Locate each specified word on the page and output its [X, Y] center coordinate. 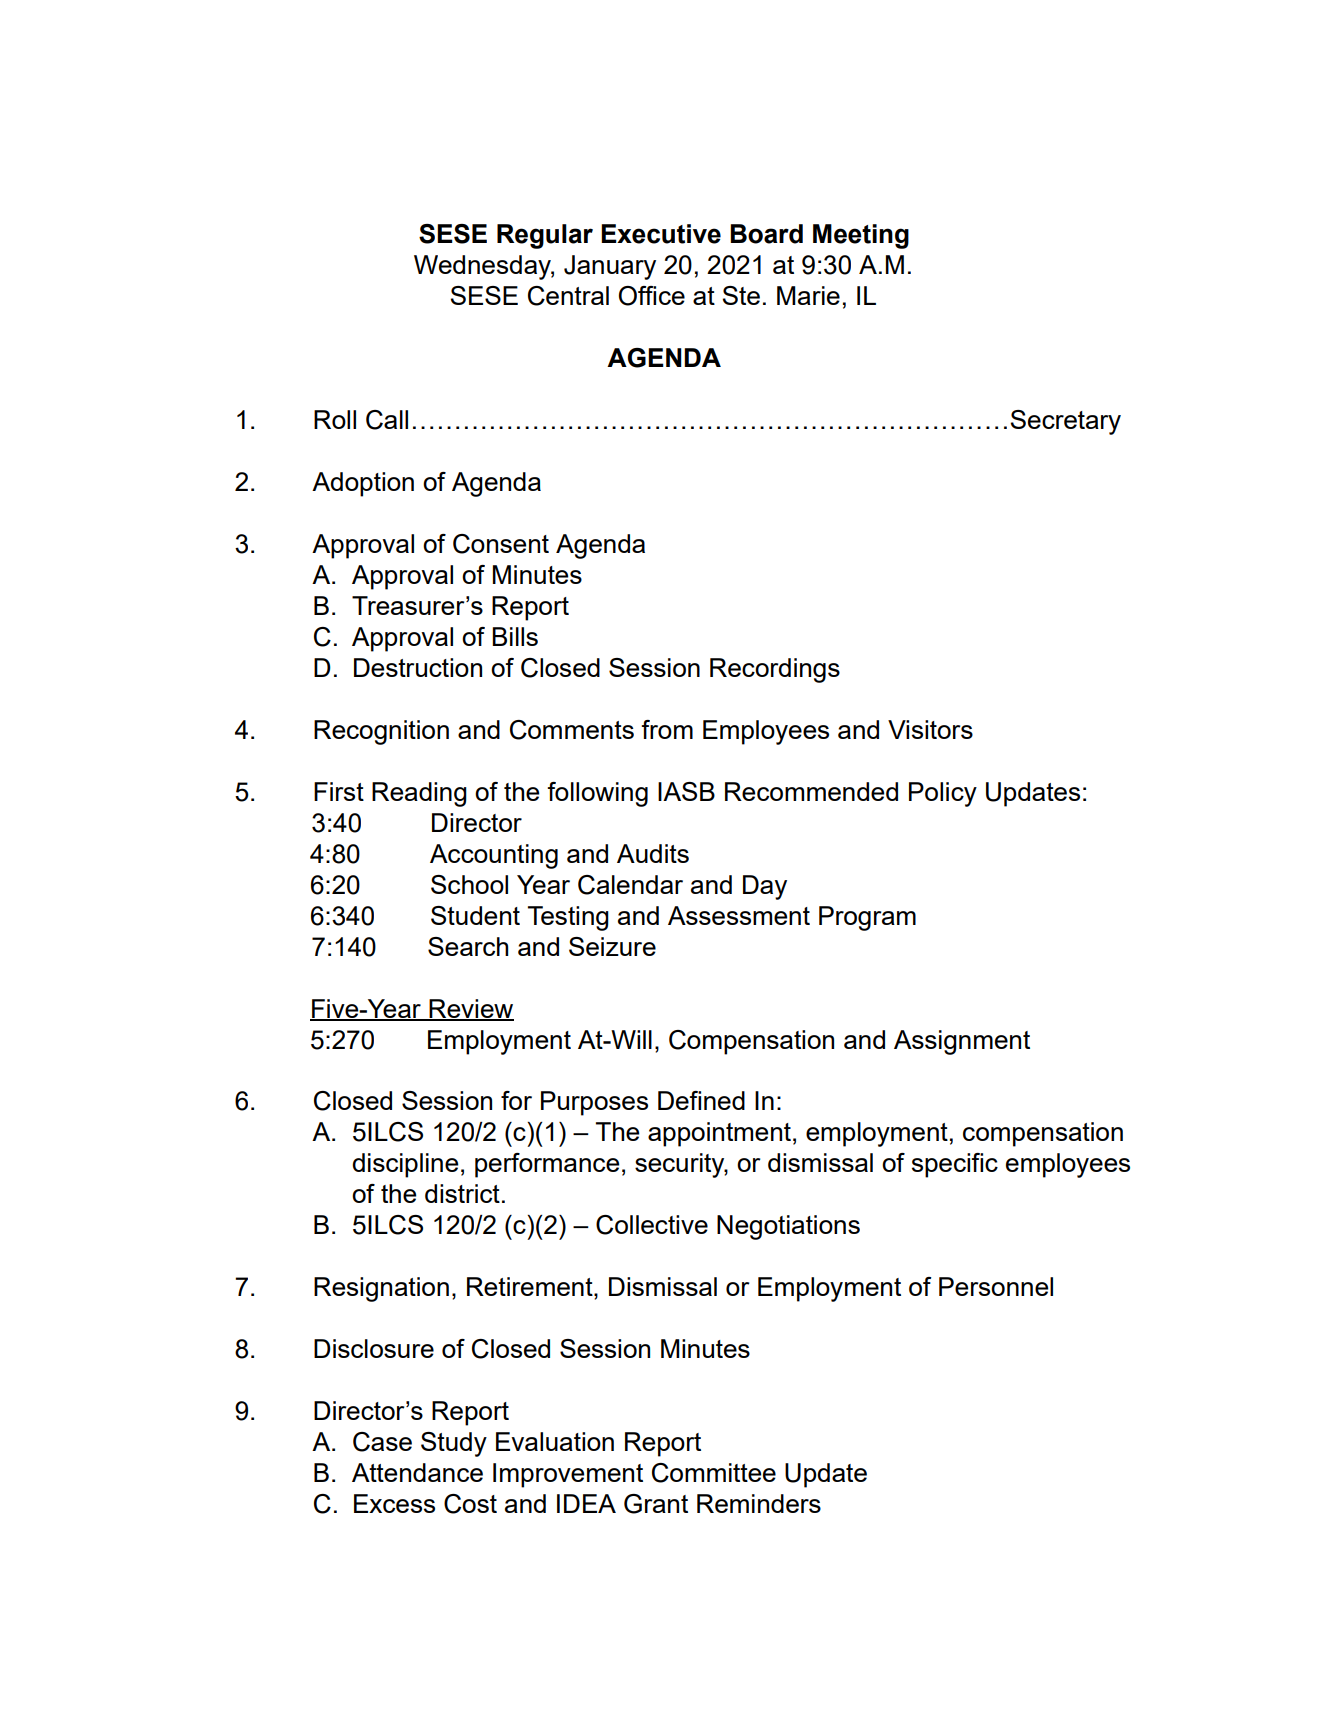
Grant [656, 1504]
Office [652, 296]
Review [471, 1009]
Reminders [759, 1503]
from [667, 729]
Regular [545, 236]
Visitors [930, 729]
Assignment [962, 1042]
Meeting [861, 236]
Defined [701, 1100]
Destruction [418, 667]
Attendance [417, 1472]
